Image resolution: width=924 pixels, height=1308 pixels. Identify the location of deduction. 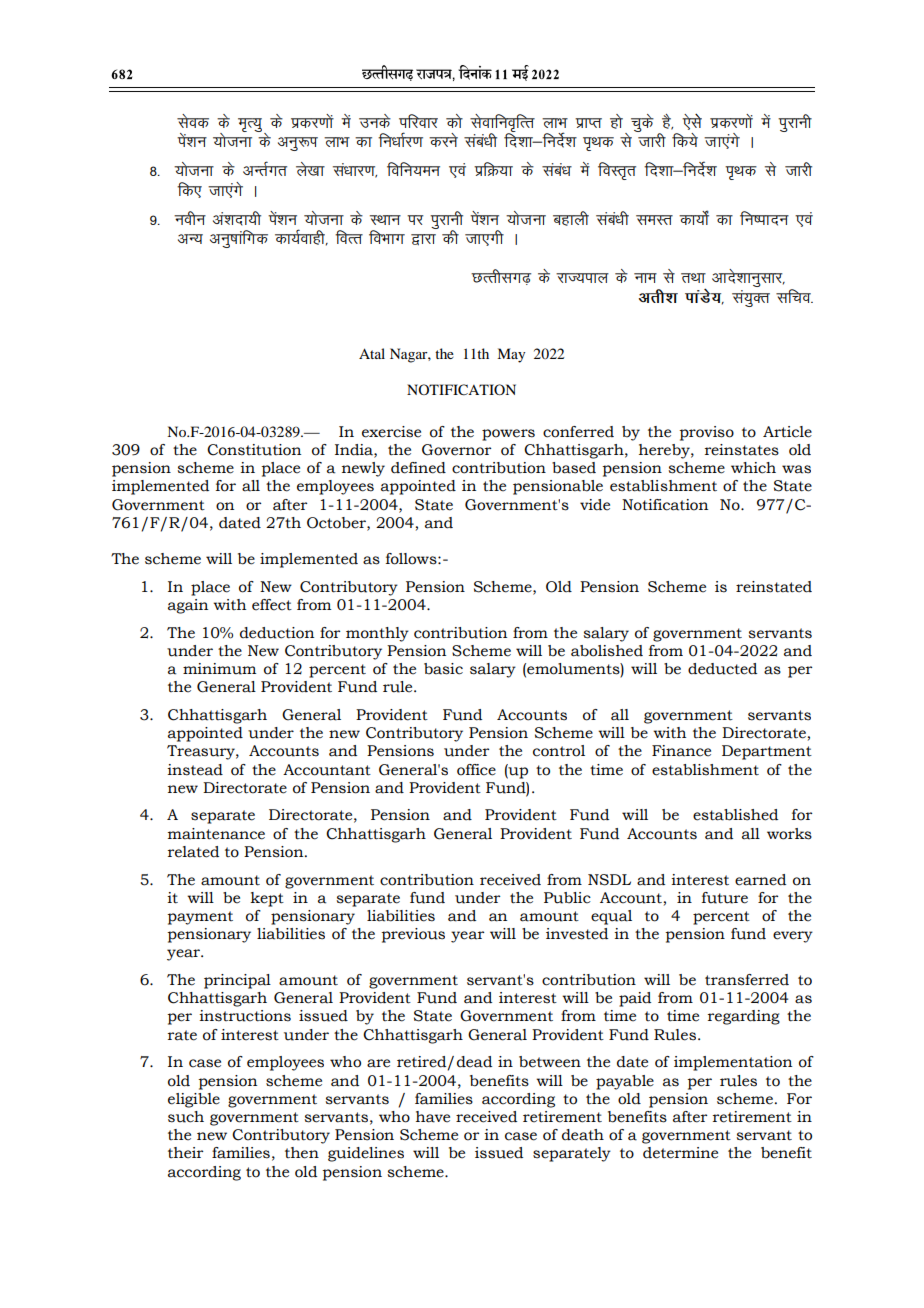
(277, 633).
